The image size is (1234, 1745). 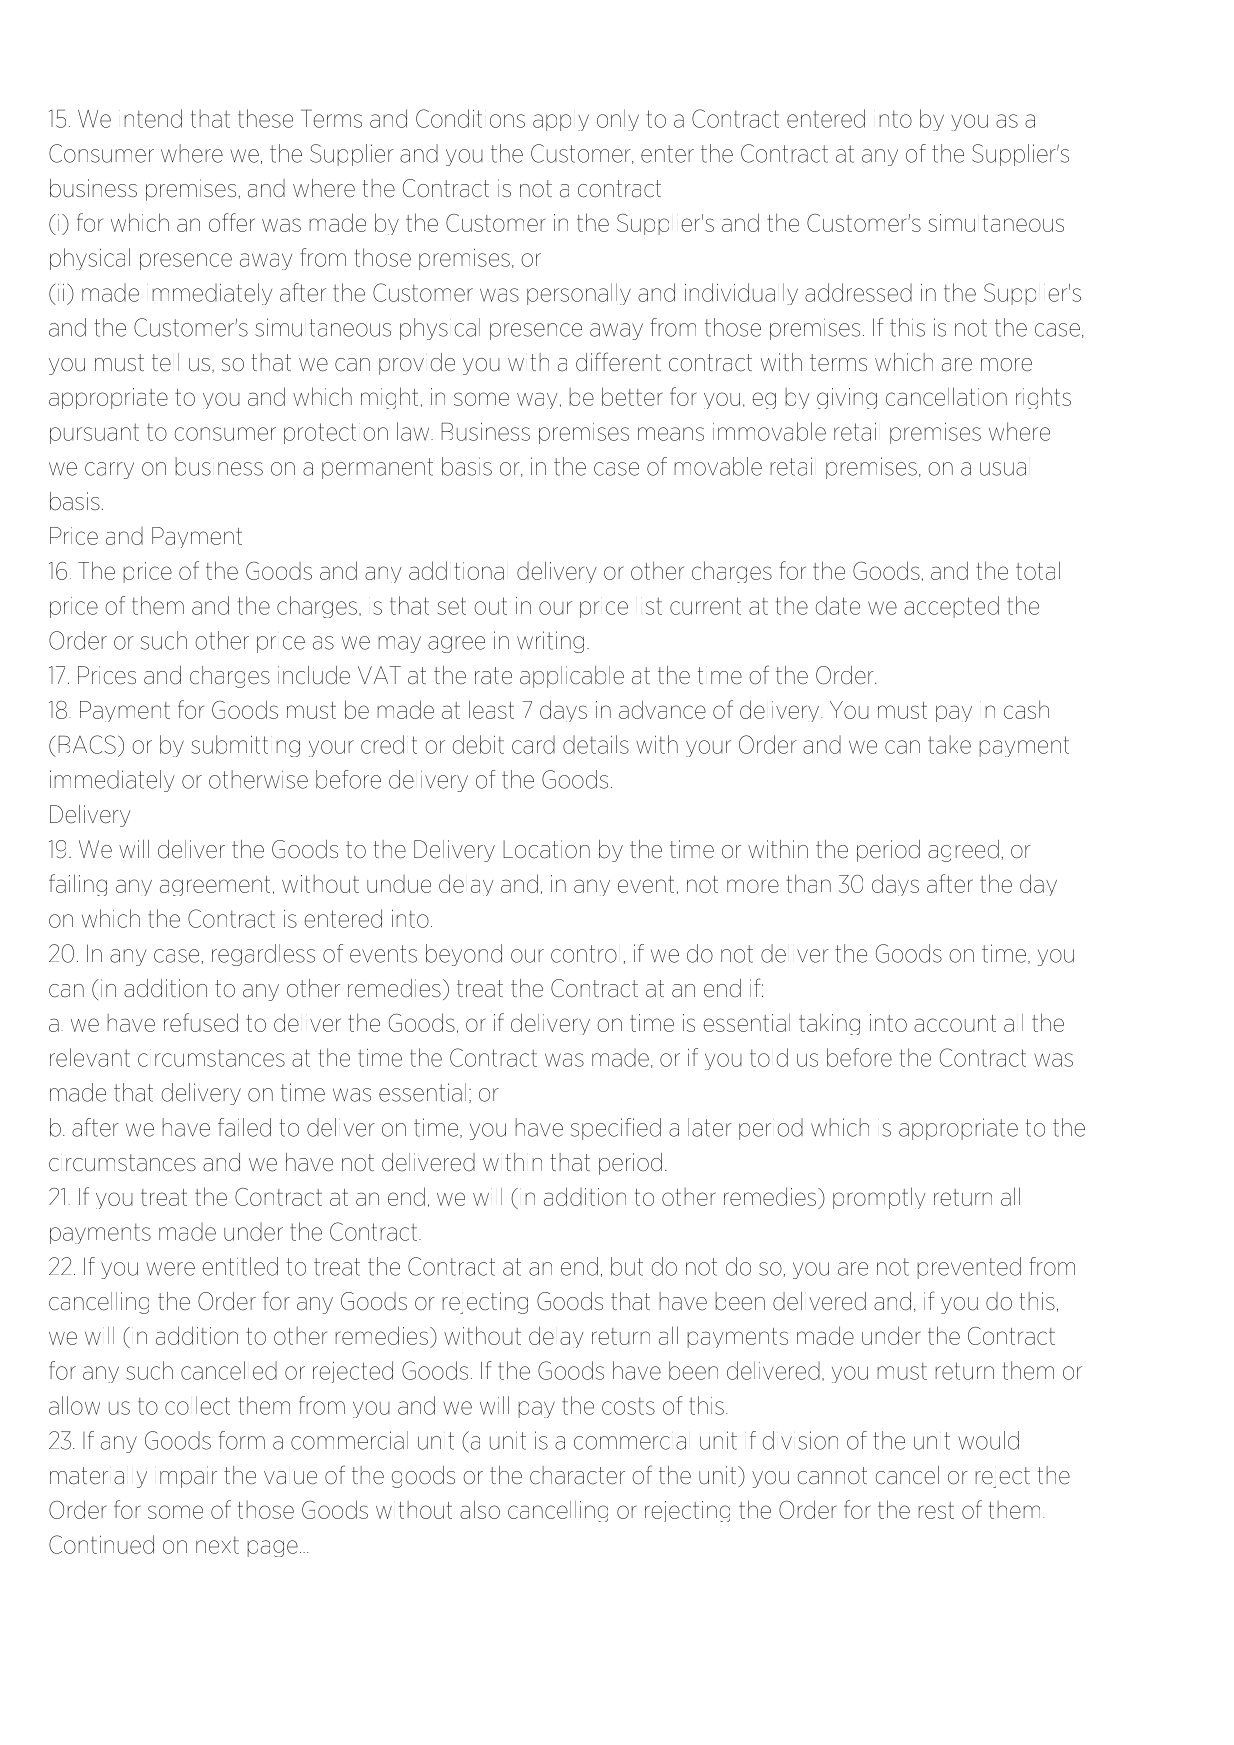 I want to click on apply, so click(x=561, y=122).
